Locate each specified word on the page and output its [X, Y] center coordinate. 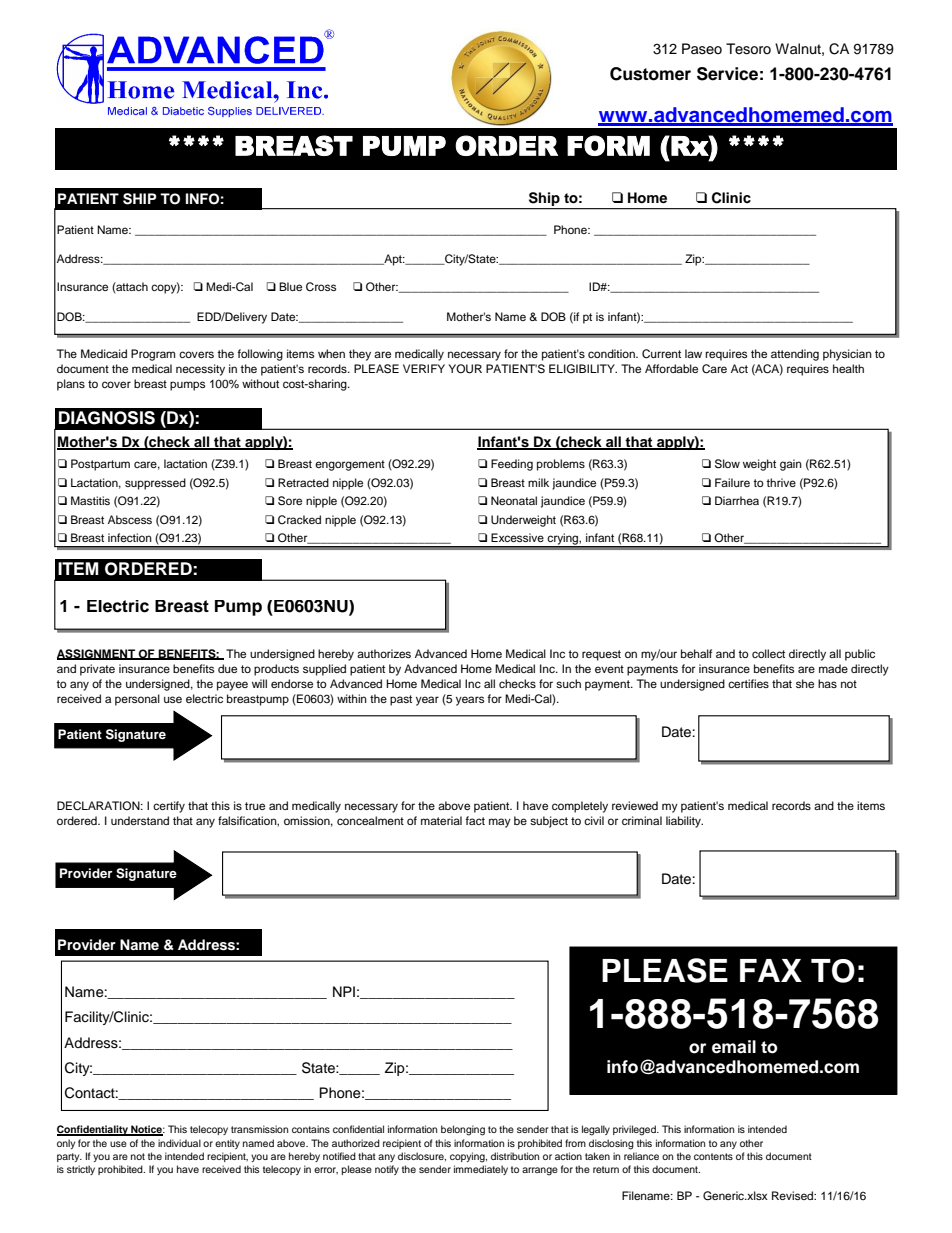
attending [795, 355]
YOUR [465, 369]
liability [684, 822]
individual [179, 1143]
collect [768, 653]
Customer [650, 74]
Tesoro [748, 49]
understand [140, 820]
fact [475, 820]
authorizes [384, 653]
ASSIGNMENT [97, 654]
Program [153, 355]
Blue [290, 286]
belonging [463, 1130]
